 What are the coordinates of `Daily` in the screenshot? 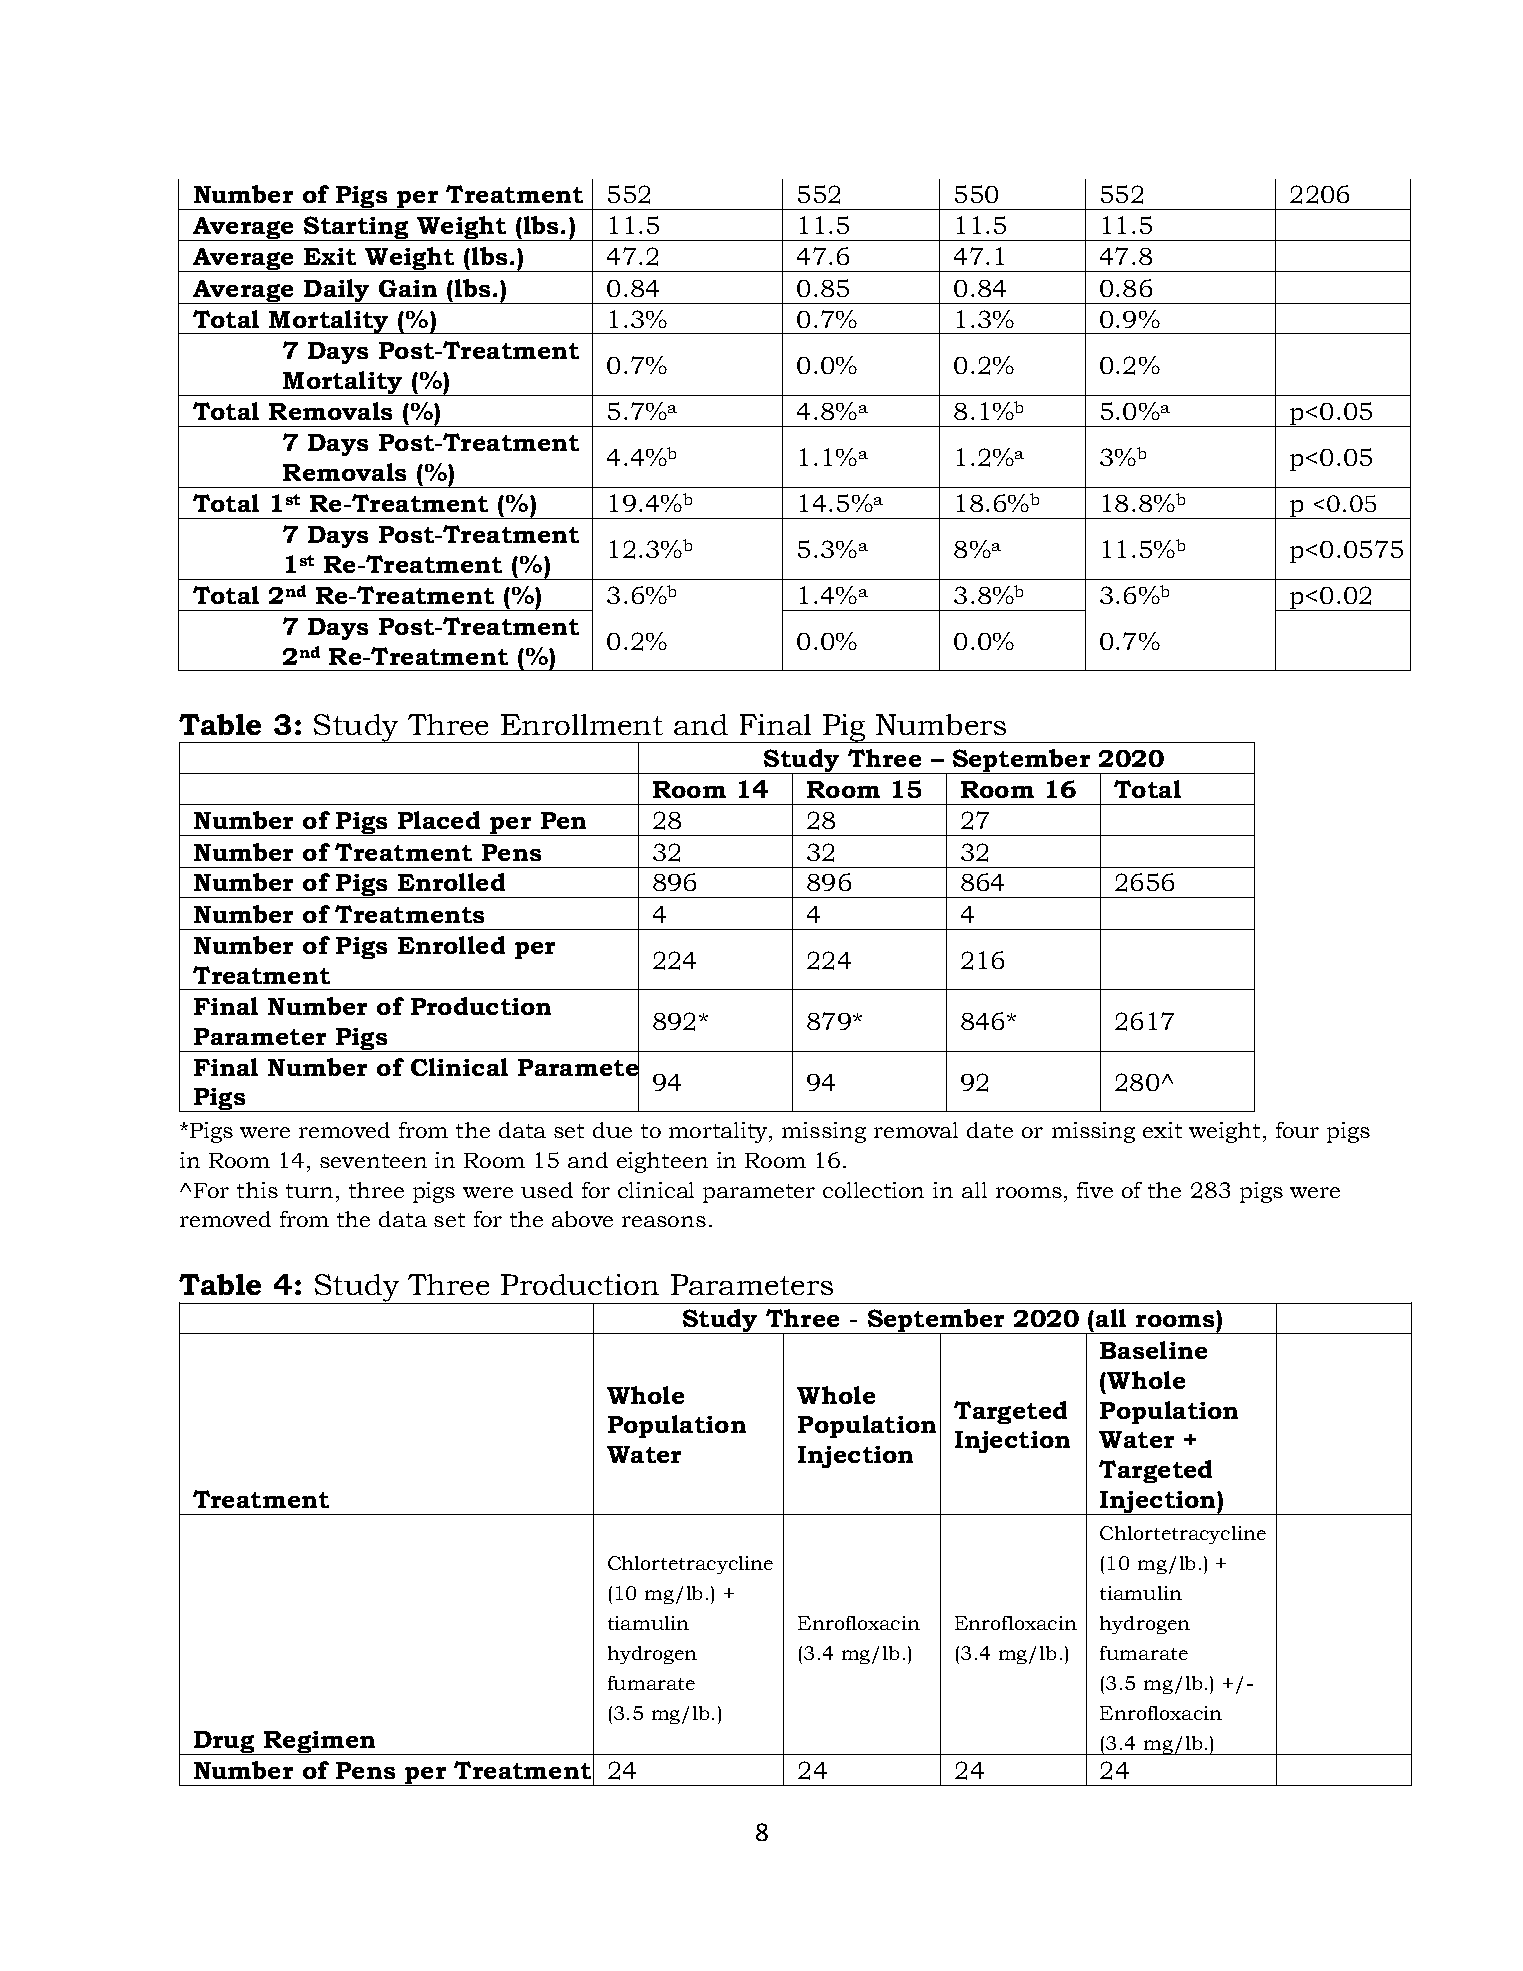 It's located at (337, 291).
